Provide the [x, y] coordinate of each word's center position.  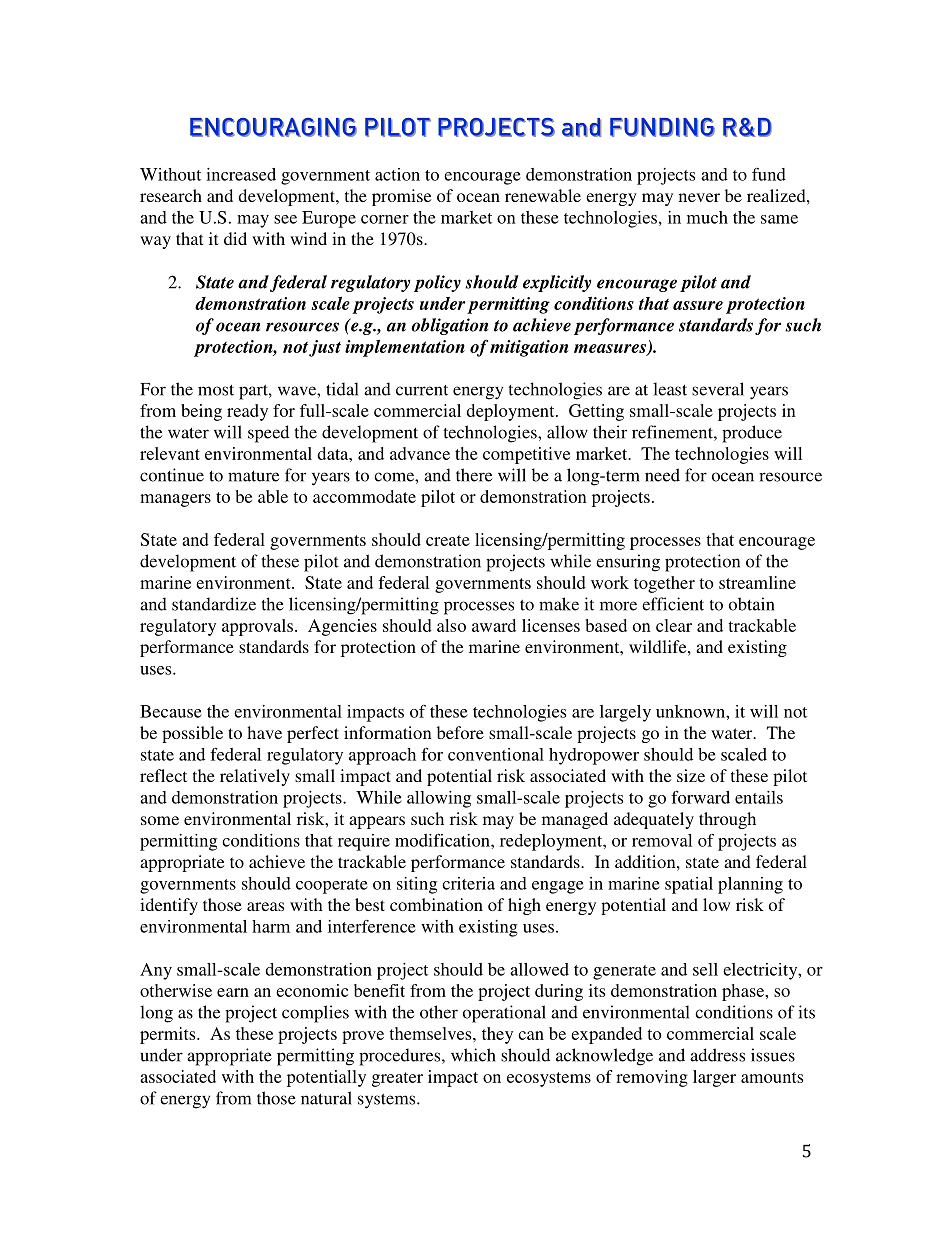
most [216, 390]
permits [169, 1035]
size [691, 775]
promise [401, 197]
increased [241, 174]
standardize [214, 604]
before [460, 732]
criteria [468, 883]
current [422, 390]
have [264, 732]
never [699, 197]
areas [265, 906]
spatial [689, 885]
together [664, 584]
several [718, 389]
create [448, 540]
